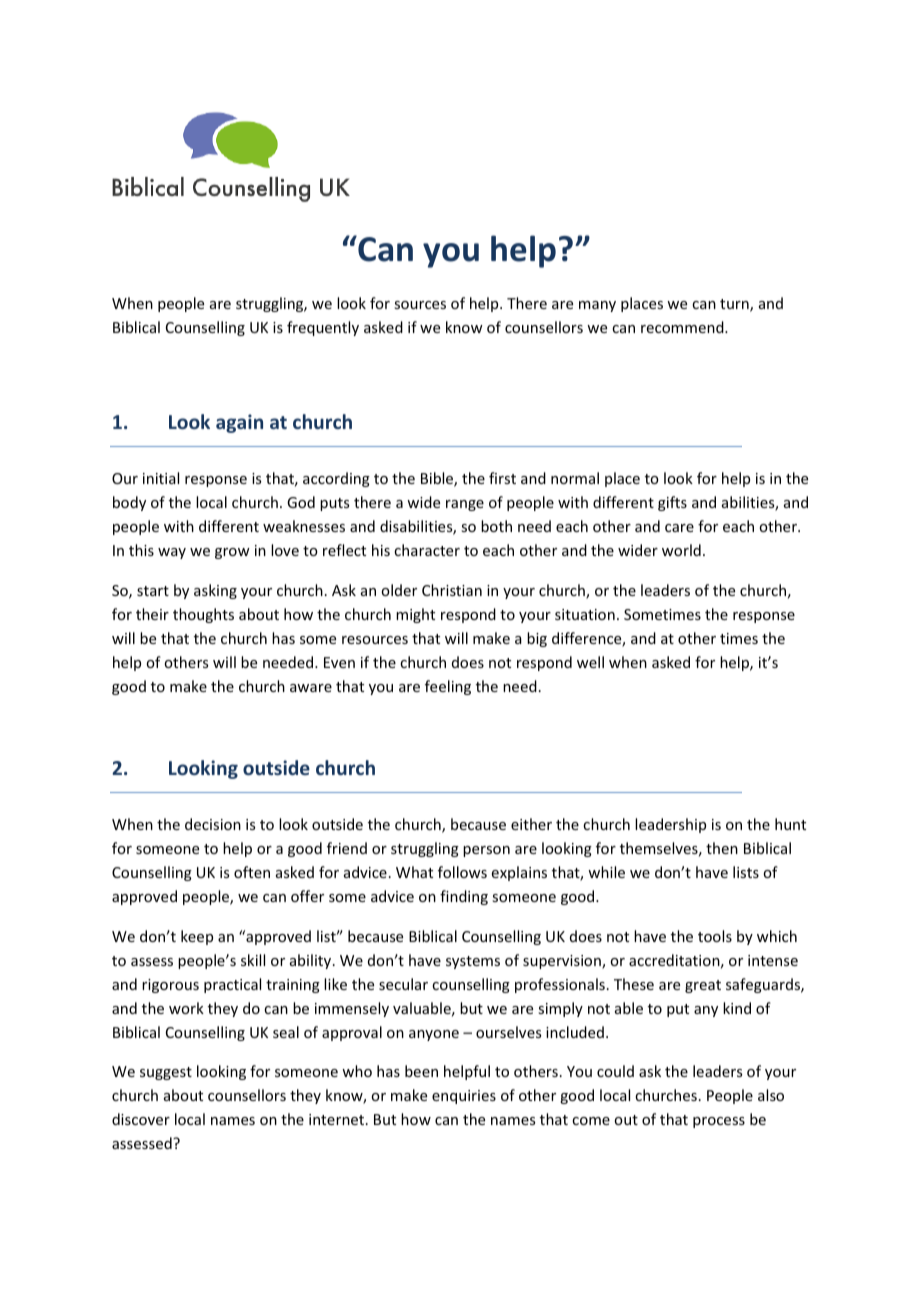  I want to click on enquiries, so click(464, 1097).
